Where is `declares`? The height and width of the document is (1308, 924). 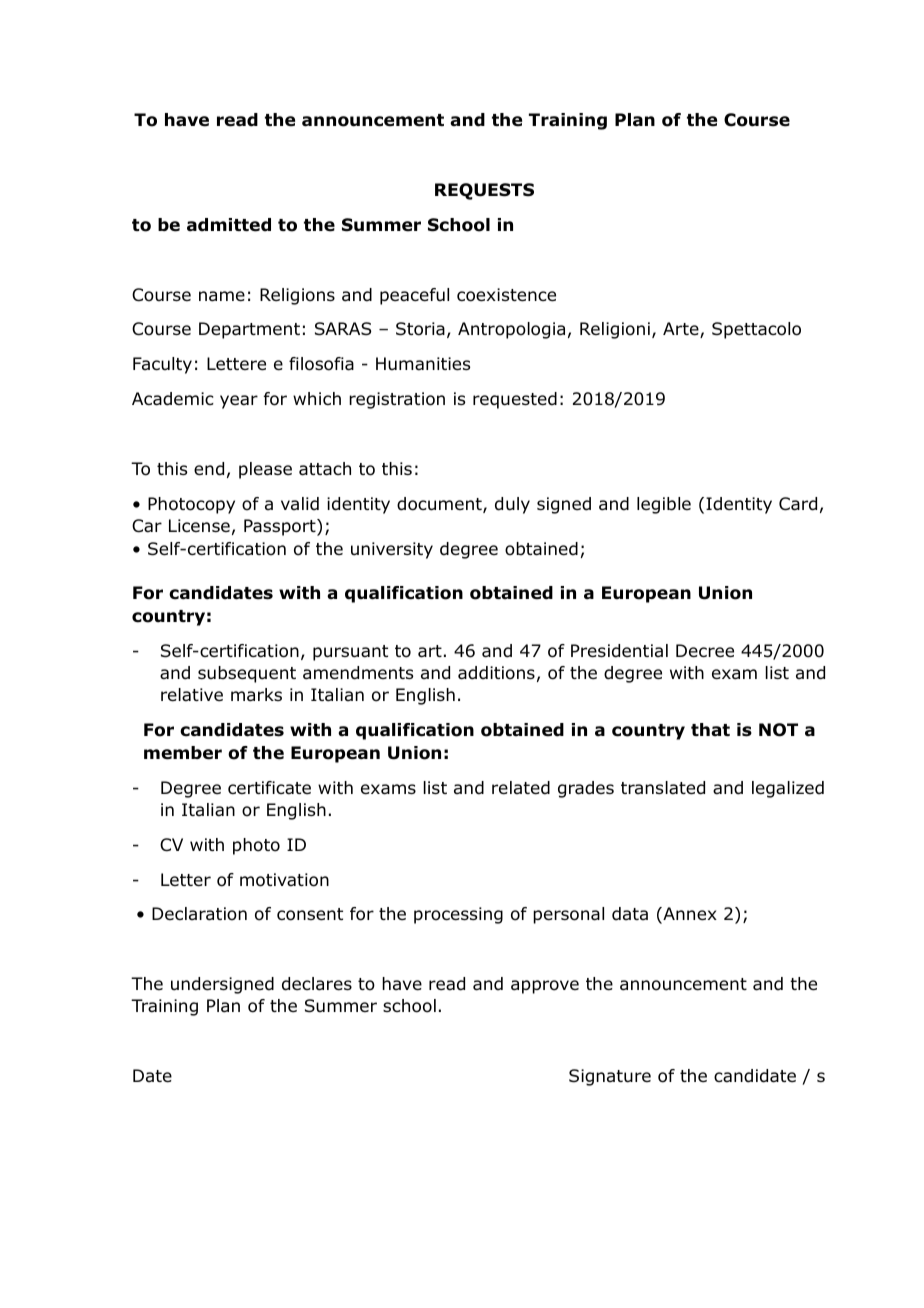 declares is located at coordinates (317, 984).
